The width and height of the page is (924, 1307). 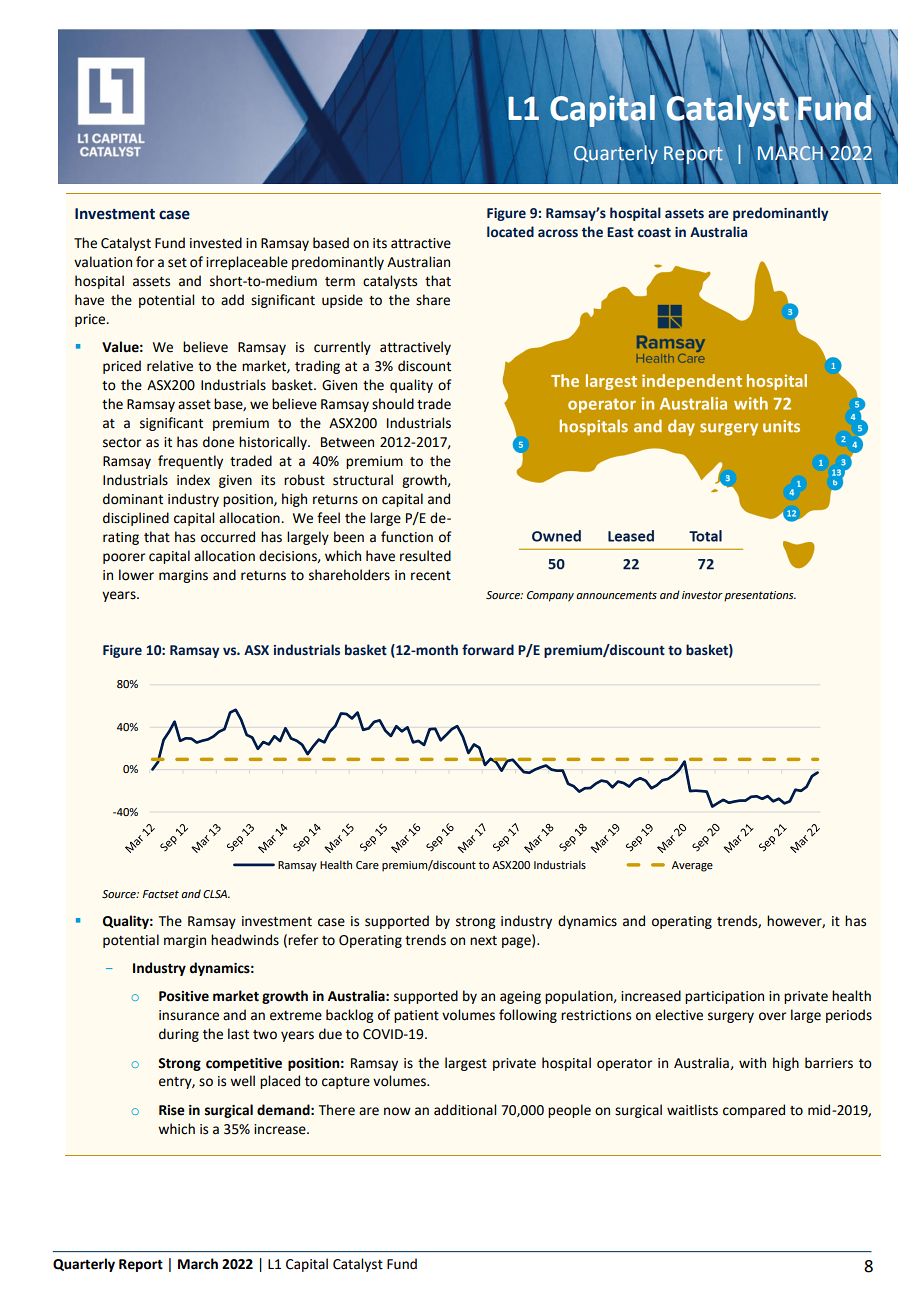 I want to click on coast, so click(x=654, y=233).
